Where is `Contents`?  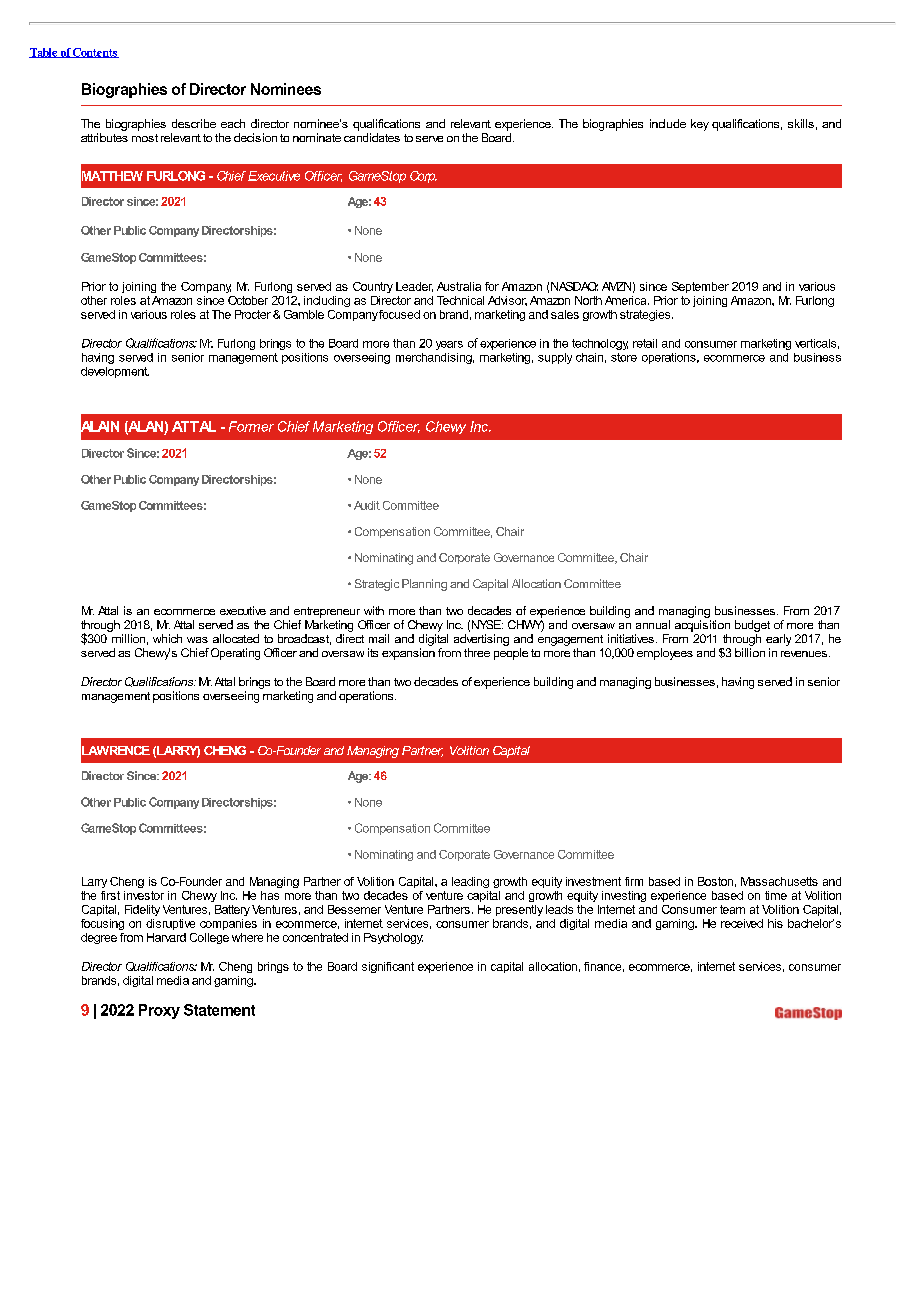
Contents is located at coordinates (95, 53).
